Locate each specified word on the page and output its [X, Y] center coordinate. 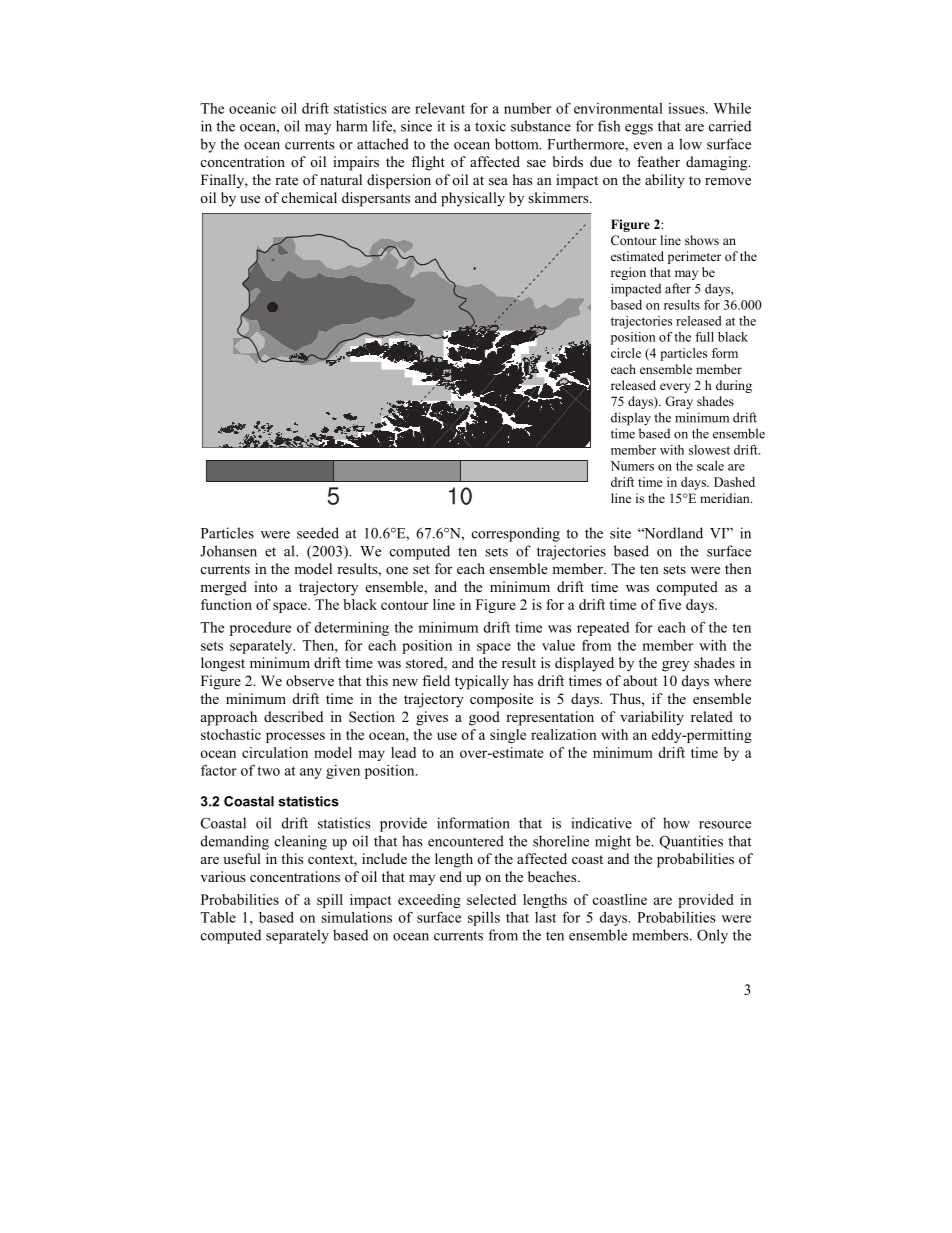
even [648, 146]
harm [351, 126]
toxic [490, 126]
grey [675, 666]
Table [218, 917]
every [675, 388]
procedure [260, 629]
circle [626, 353]
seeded [318, 533]
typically [482, 682]
